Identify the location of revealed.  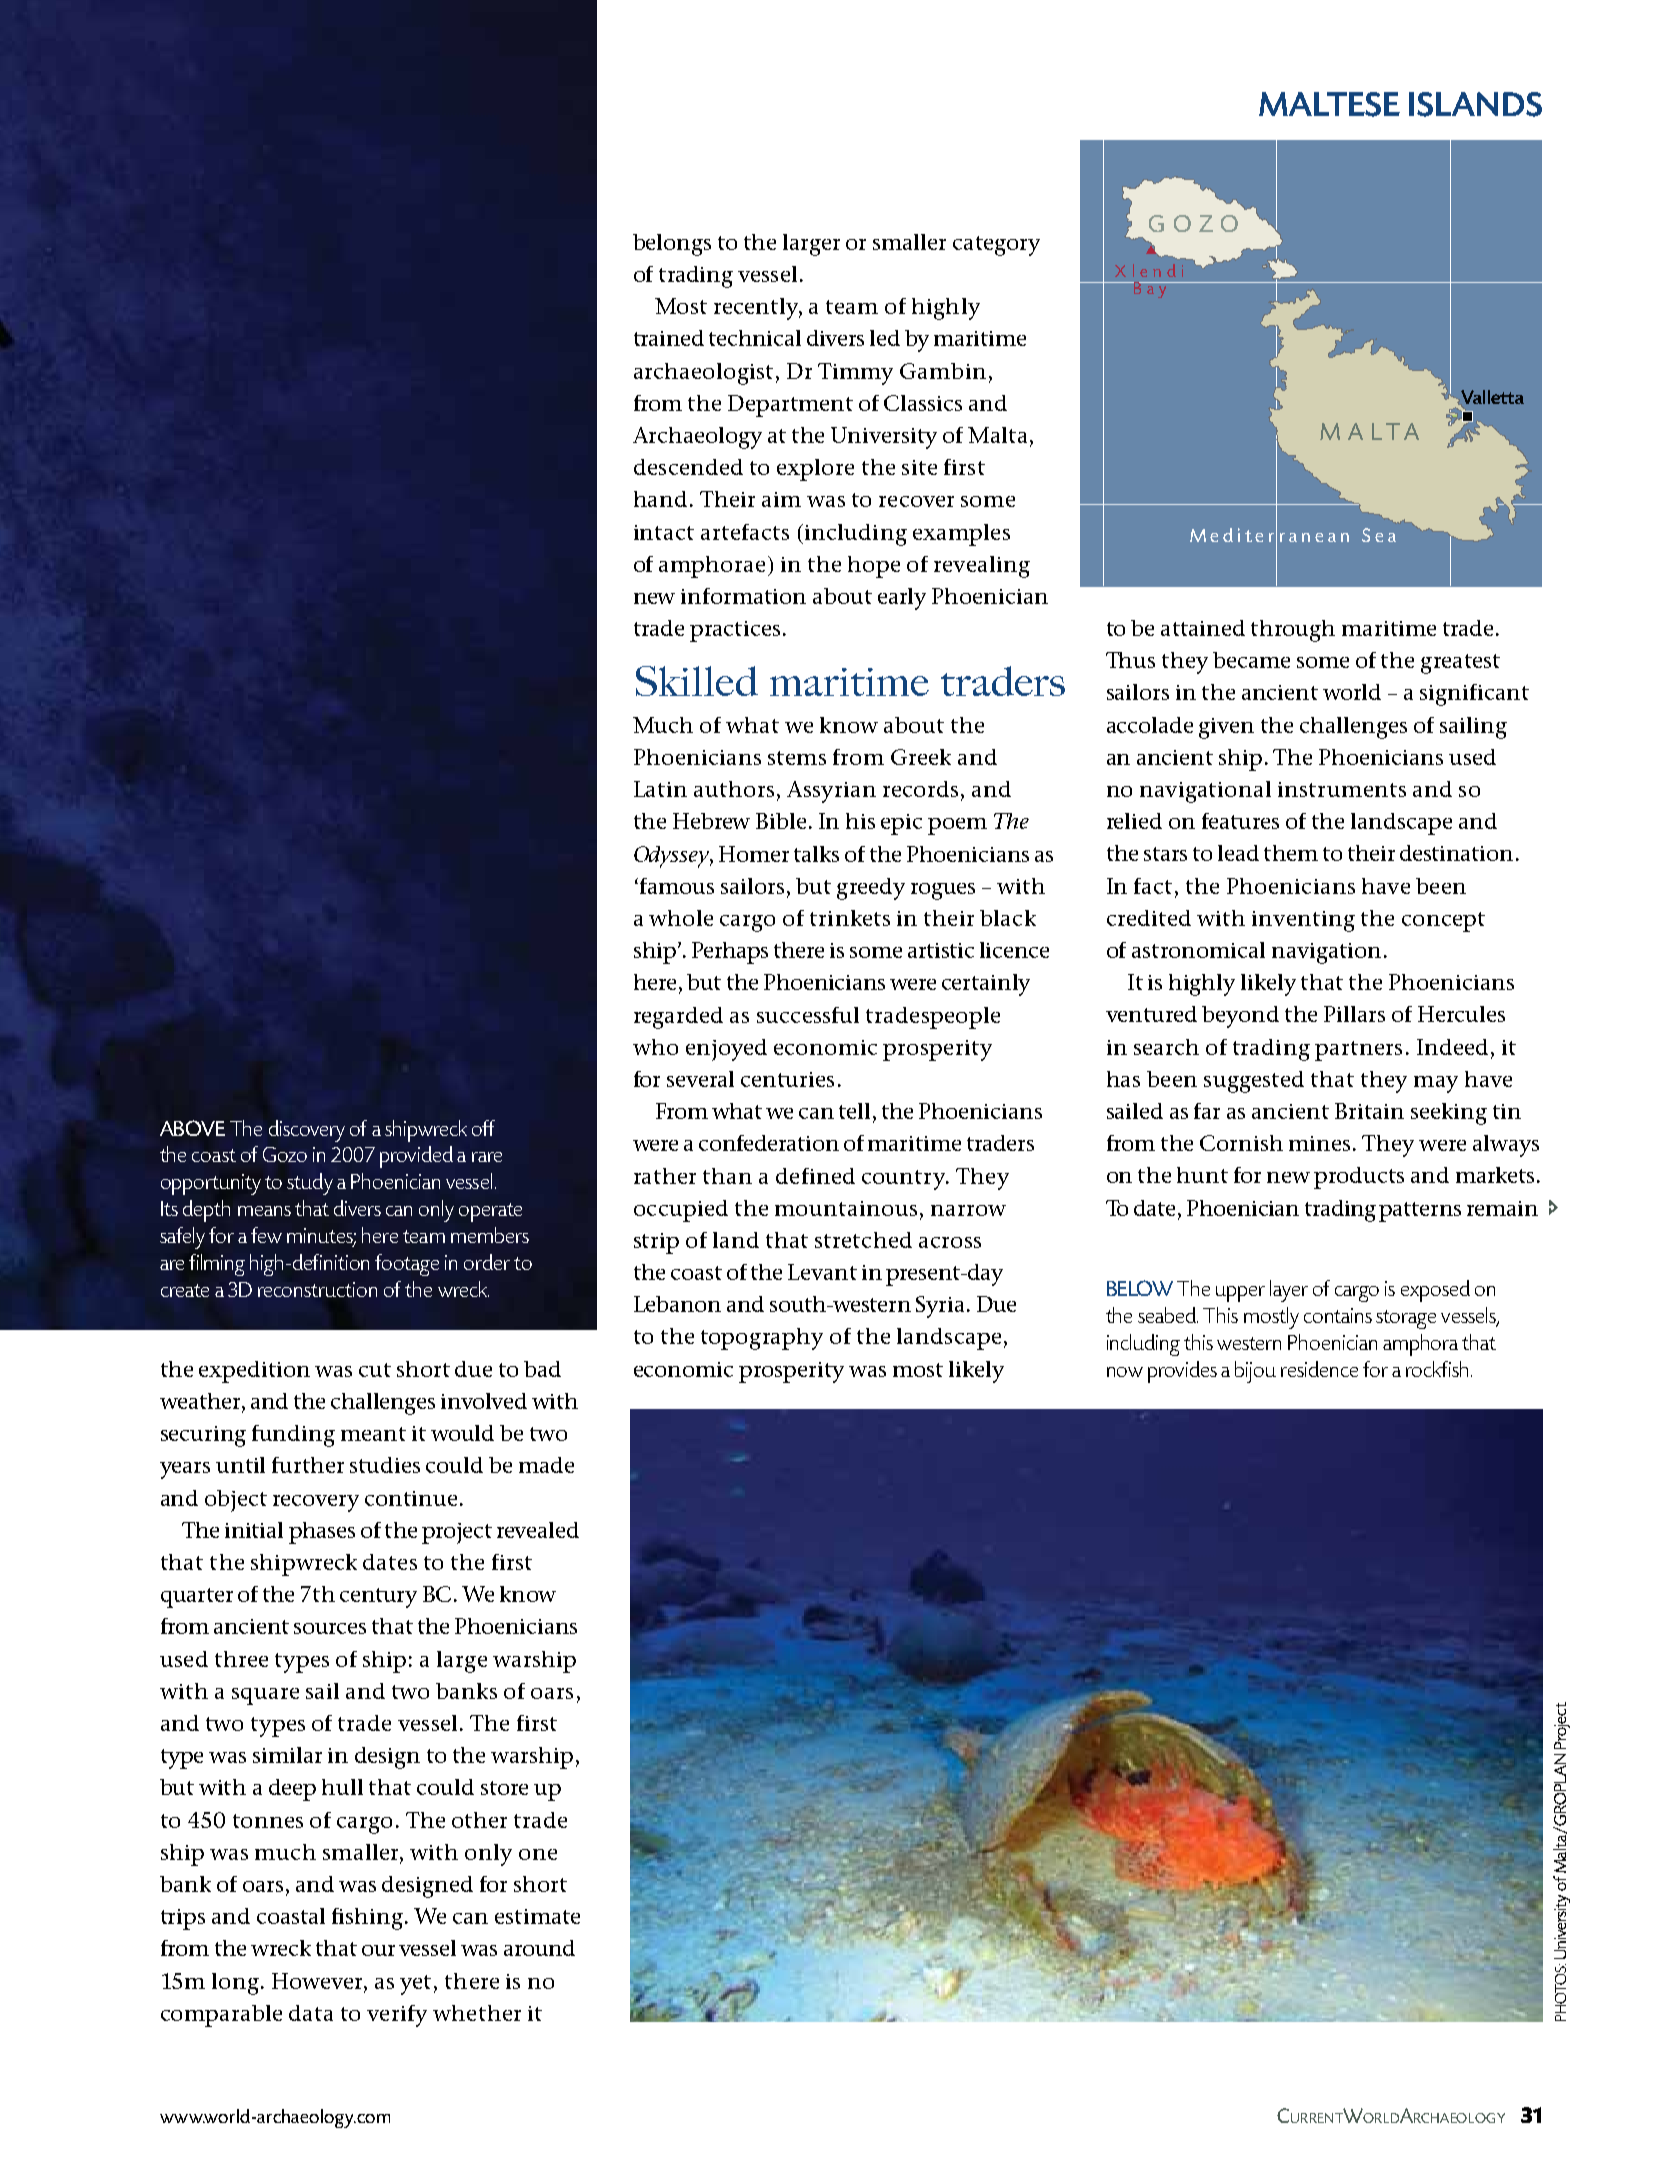
(538, 1530).
